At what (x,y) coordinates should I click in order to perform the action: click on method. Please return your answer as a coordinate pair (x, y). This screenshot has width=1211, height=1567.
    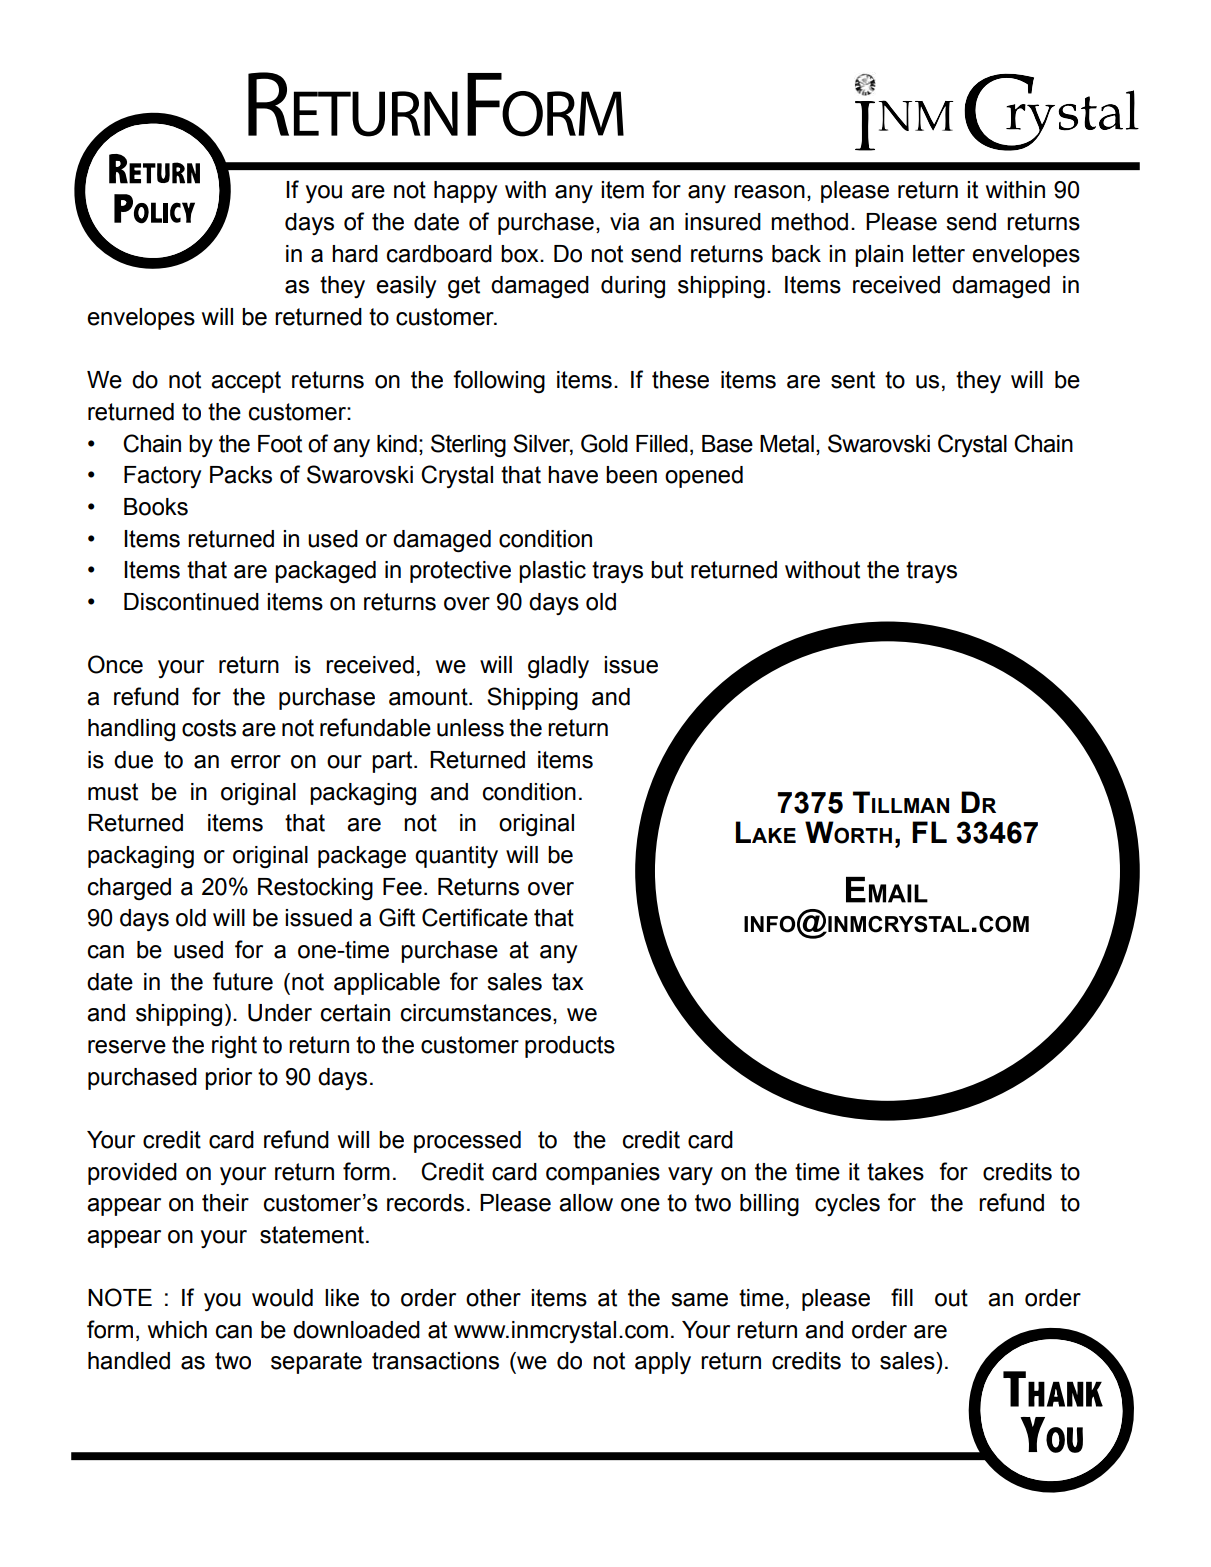
    Looking at the image, I should click on (809, 222).
